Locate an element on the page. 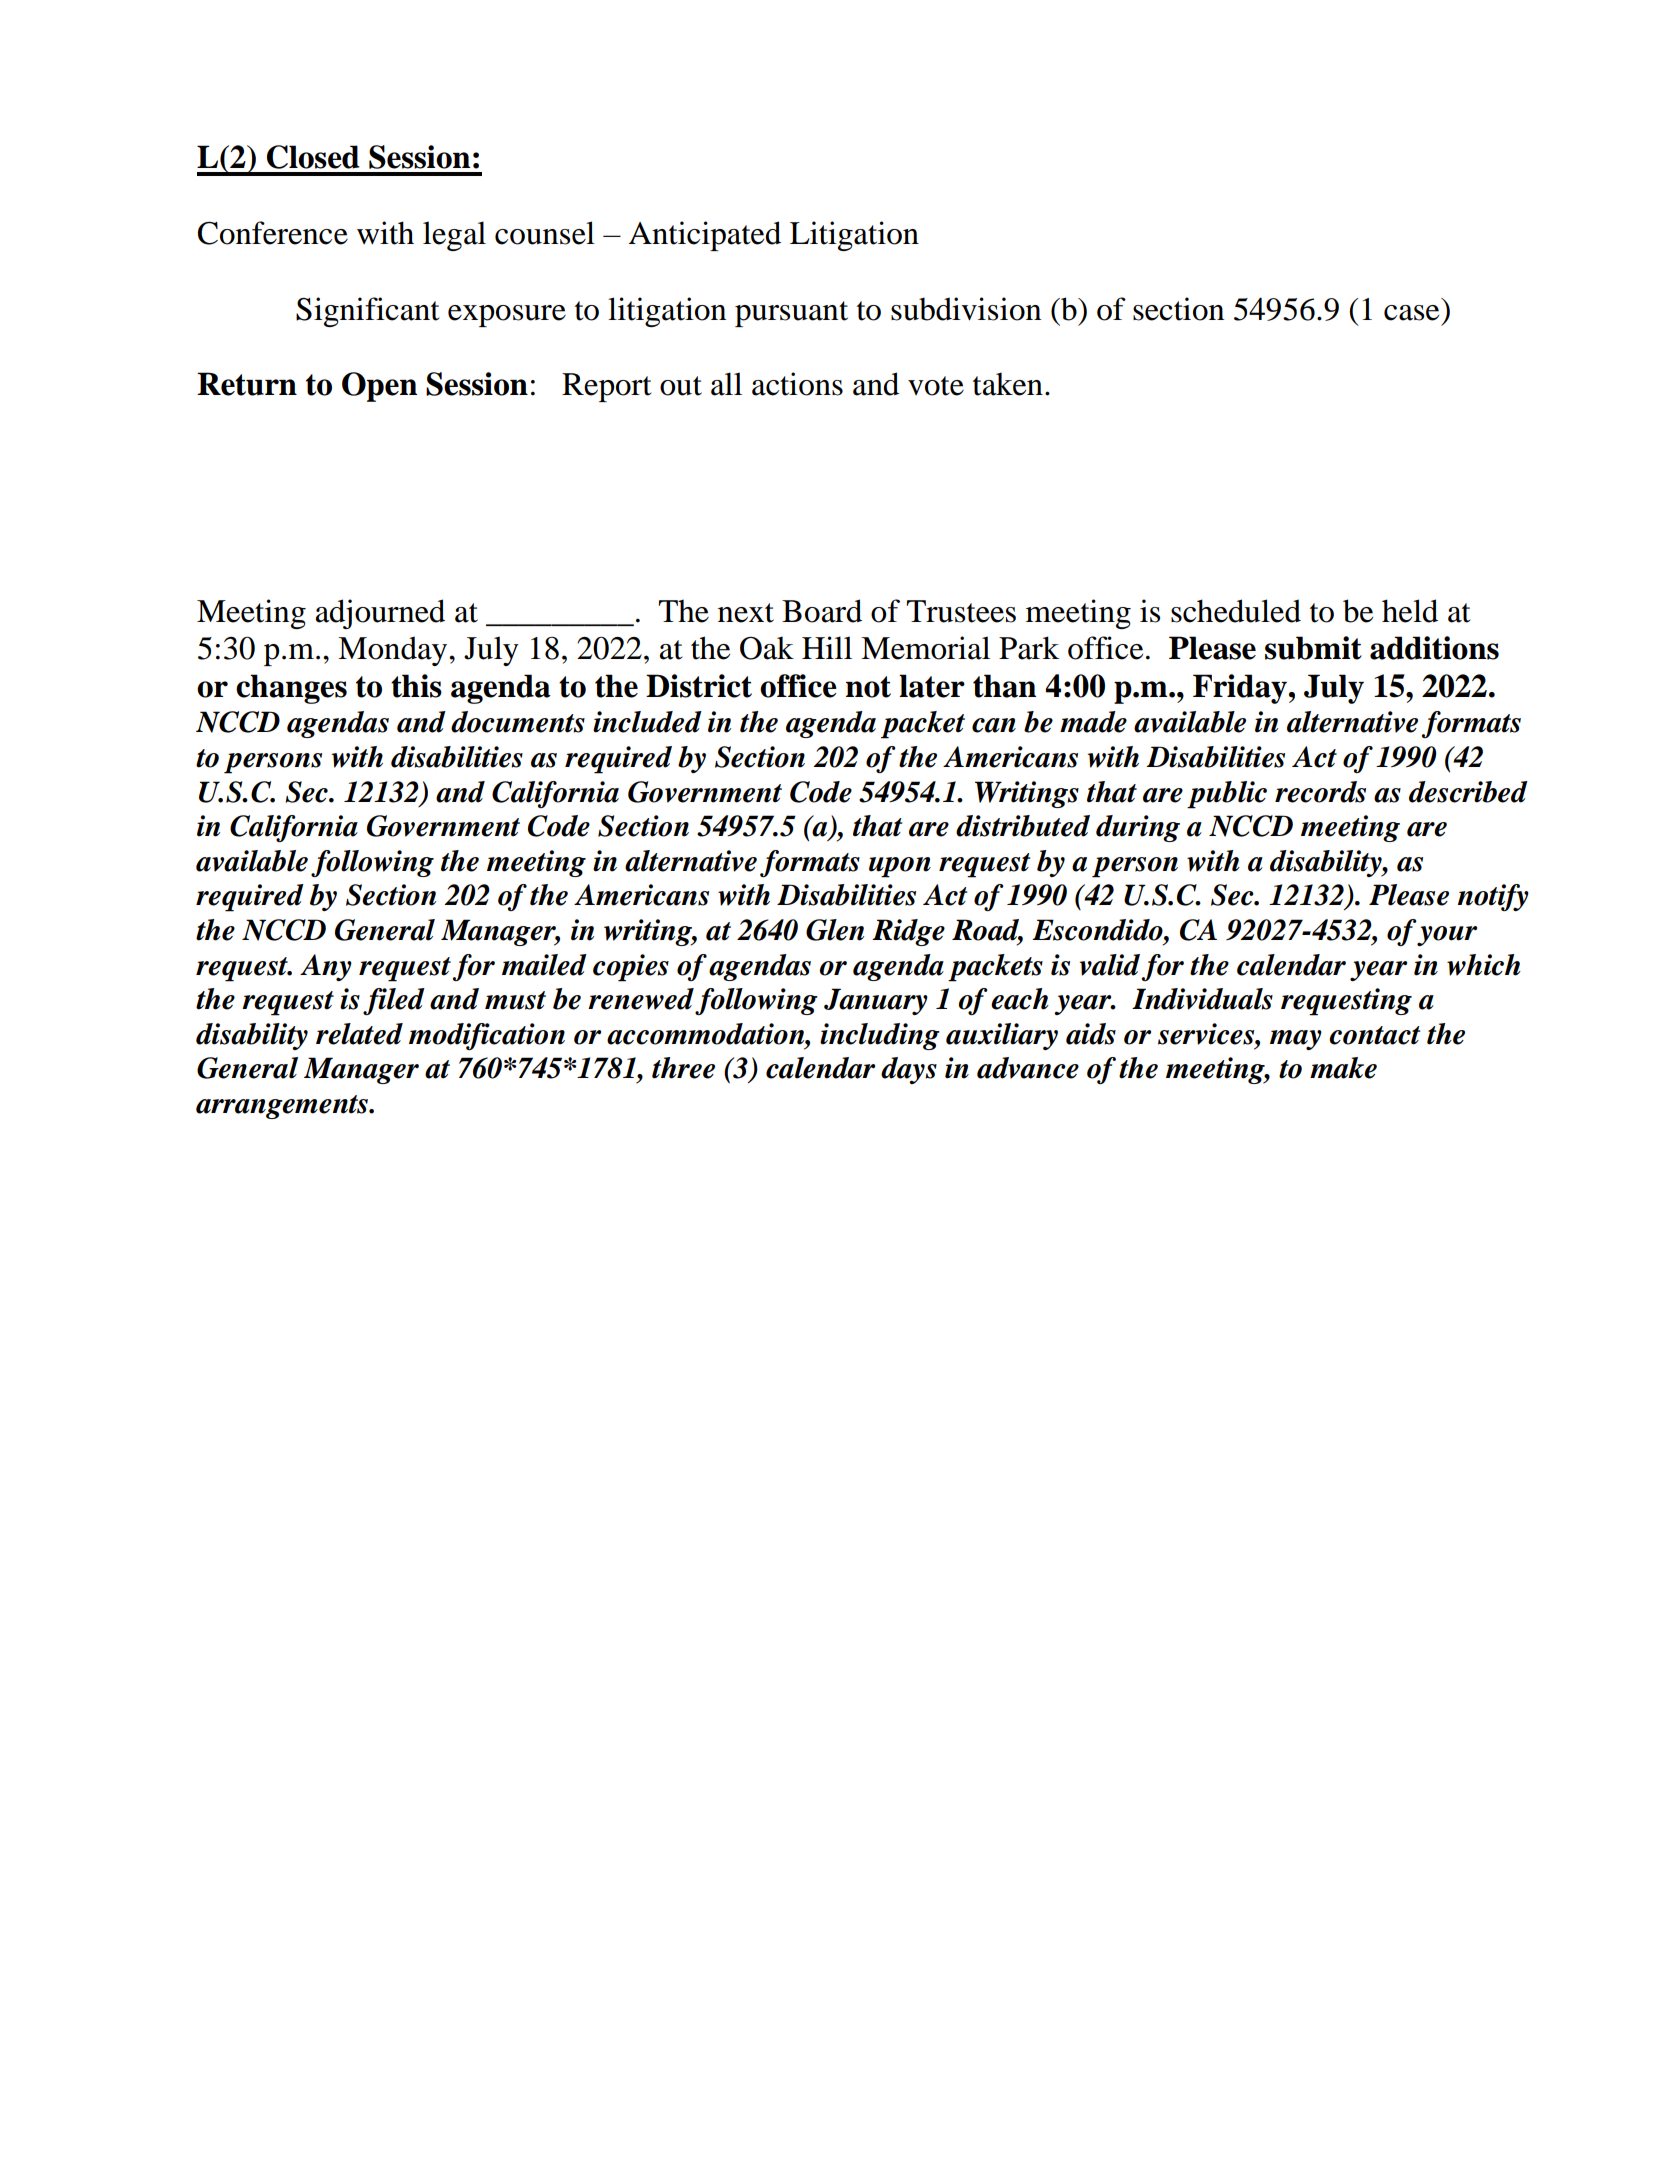 This page has height=2167, width=1675. case is located at coordinates (1411, 313).
